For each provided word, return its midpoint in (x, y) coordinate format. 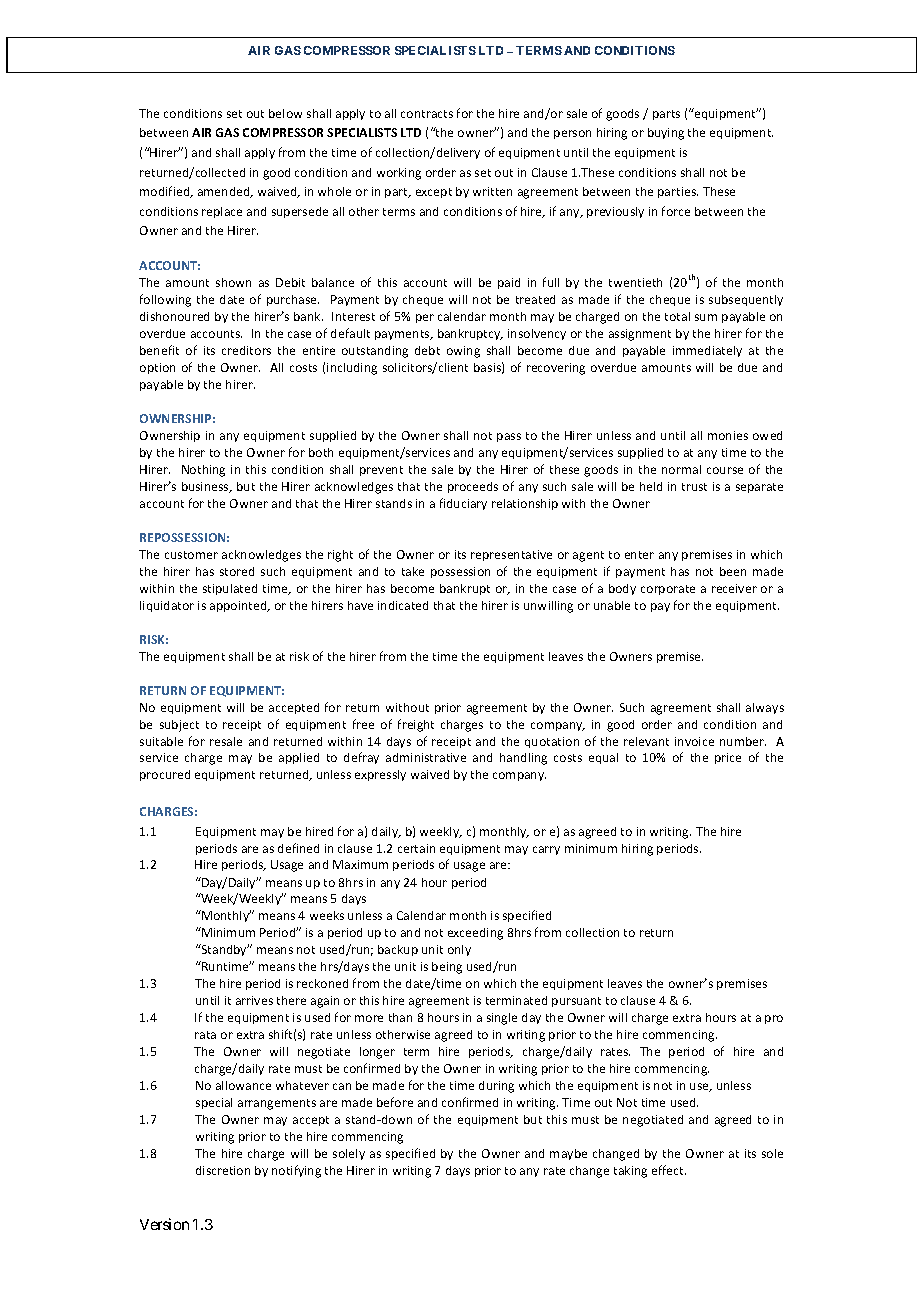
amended (225, 192)
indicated (403, 605)
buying (666, 134)
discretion (223, 1170)
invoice (694, 741)
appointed (239, 606)
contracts (427, 114)
